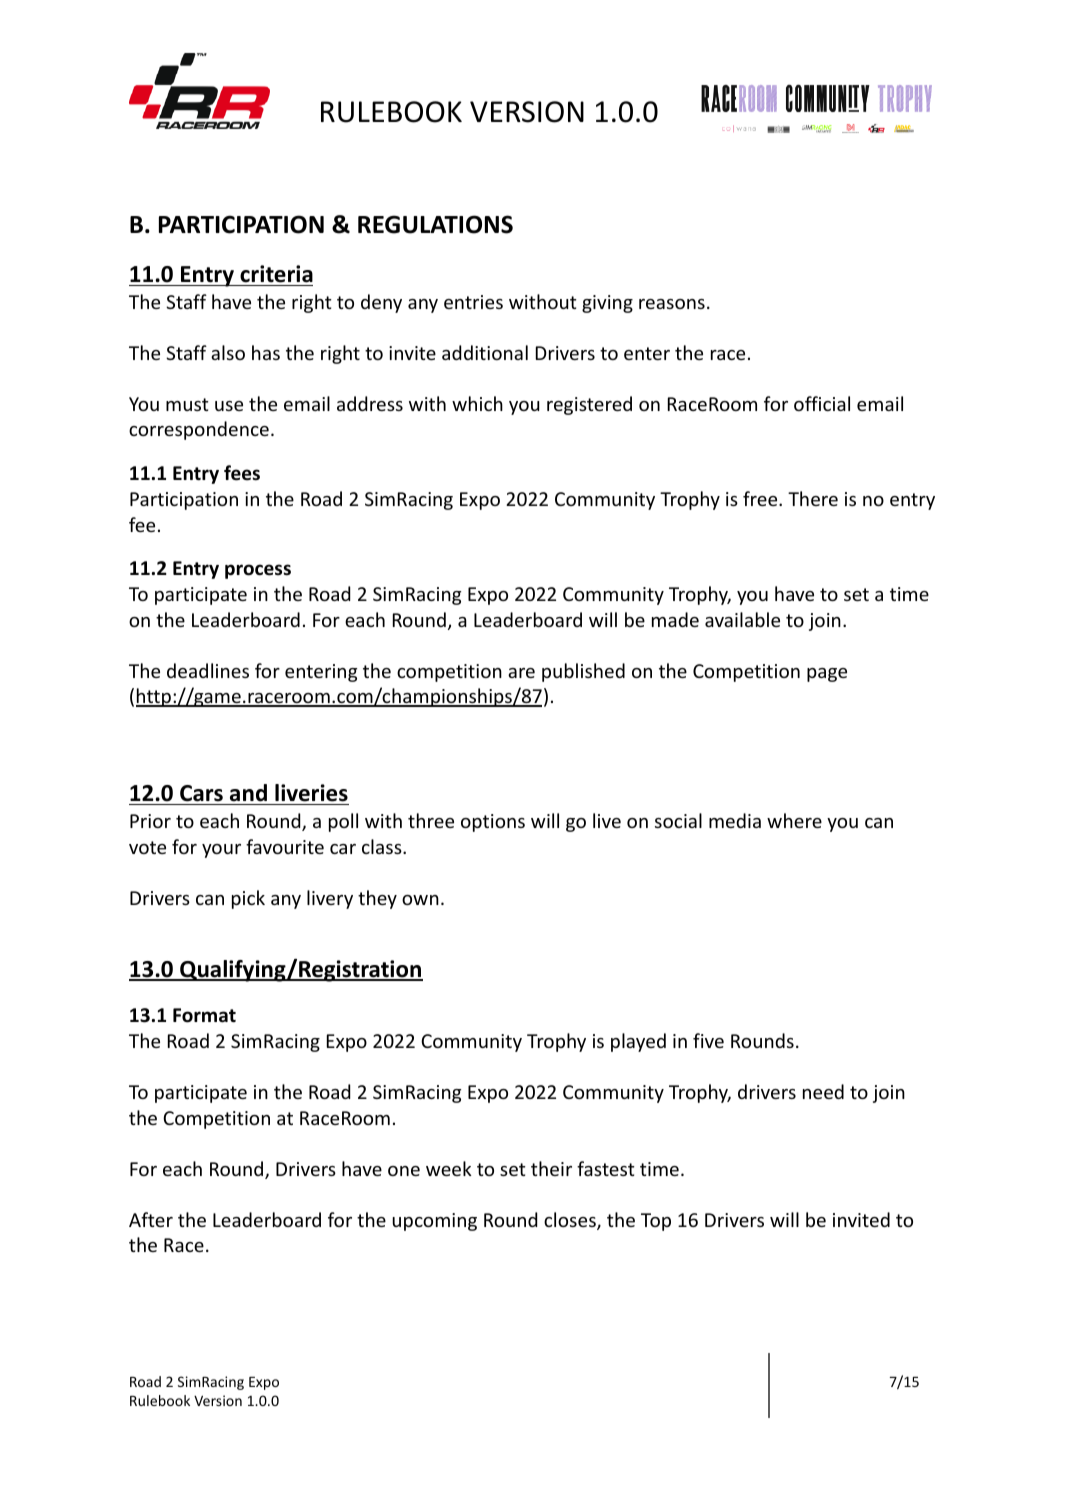 The width and height of the image is (1067, 1507). What do you see at coordinates (827, 675) in the image?
I see `page` at bounding box center [827, 675].
